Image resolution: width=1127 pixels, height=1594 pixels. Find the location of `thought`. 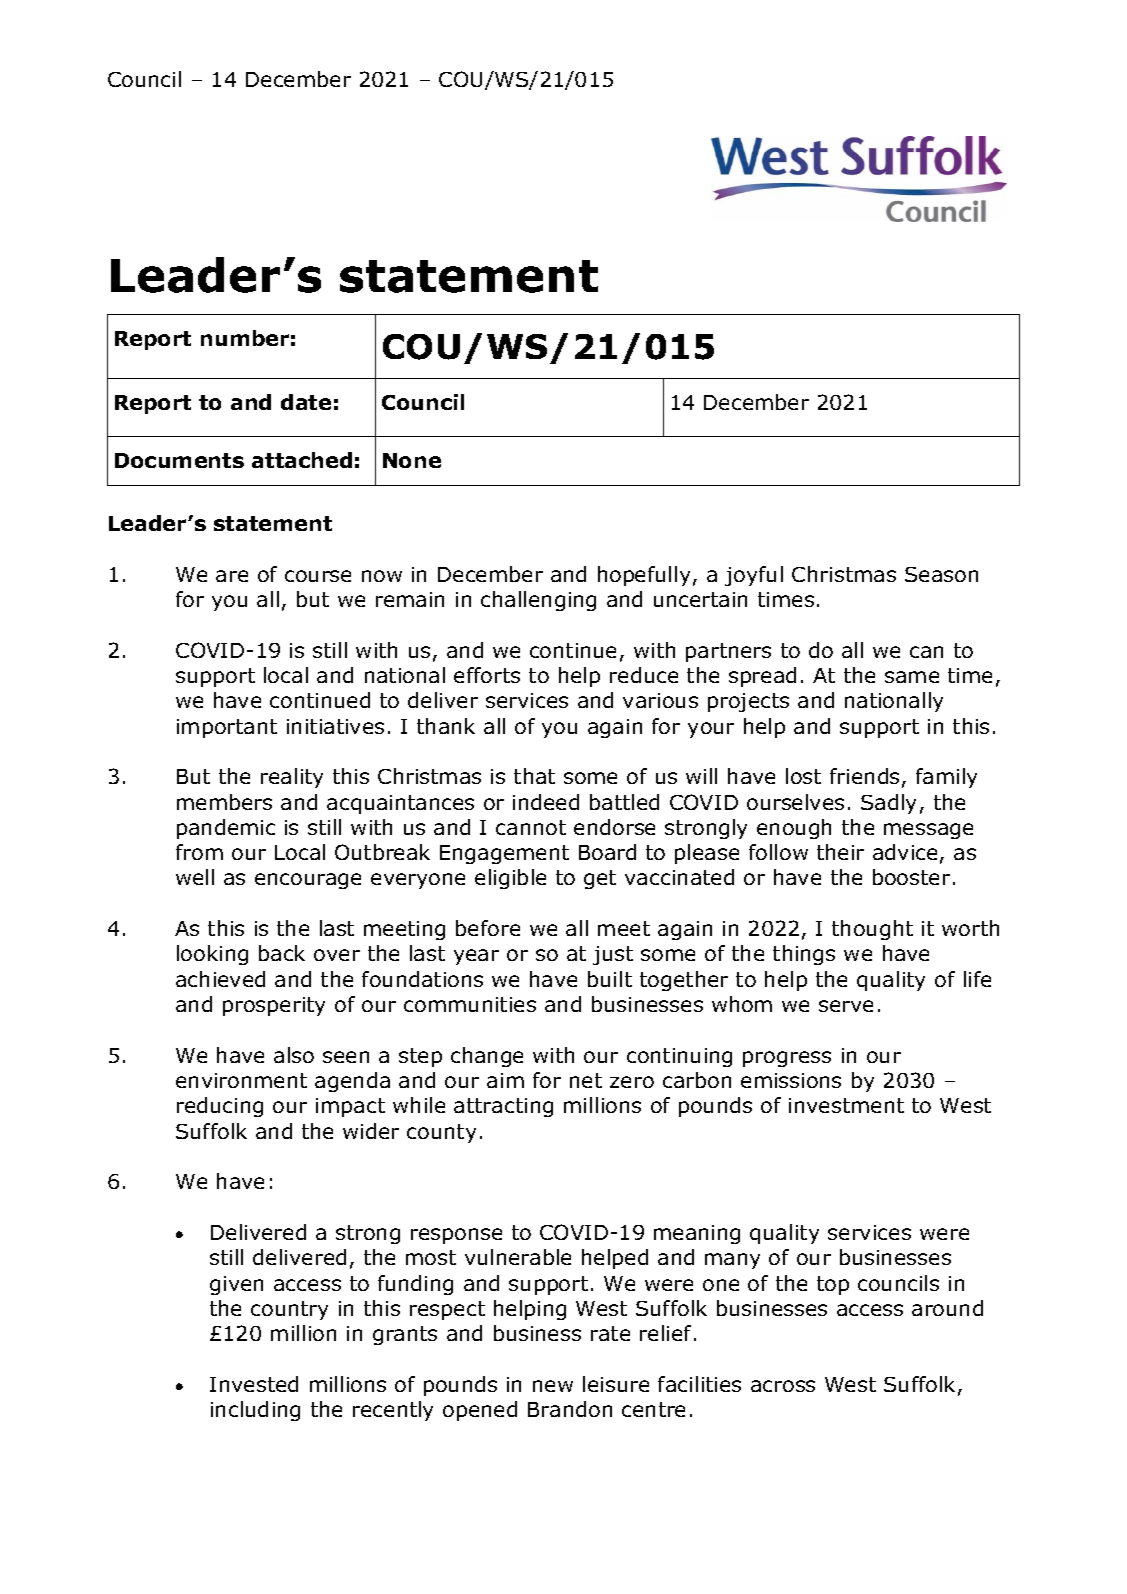

thought is located at coordinates (872, 930).
